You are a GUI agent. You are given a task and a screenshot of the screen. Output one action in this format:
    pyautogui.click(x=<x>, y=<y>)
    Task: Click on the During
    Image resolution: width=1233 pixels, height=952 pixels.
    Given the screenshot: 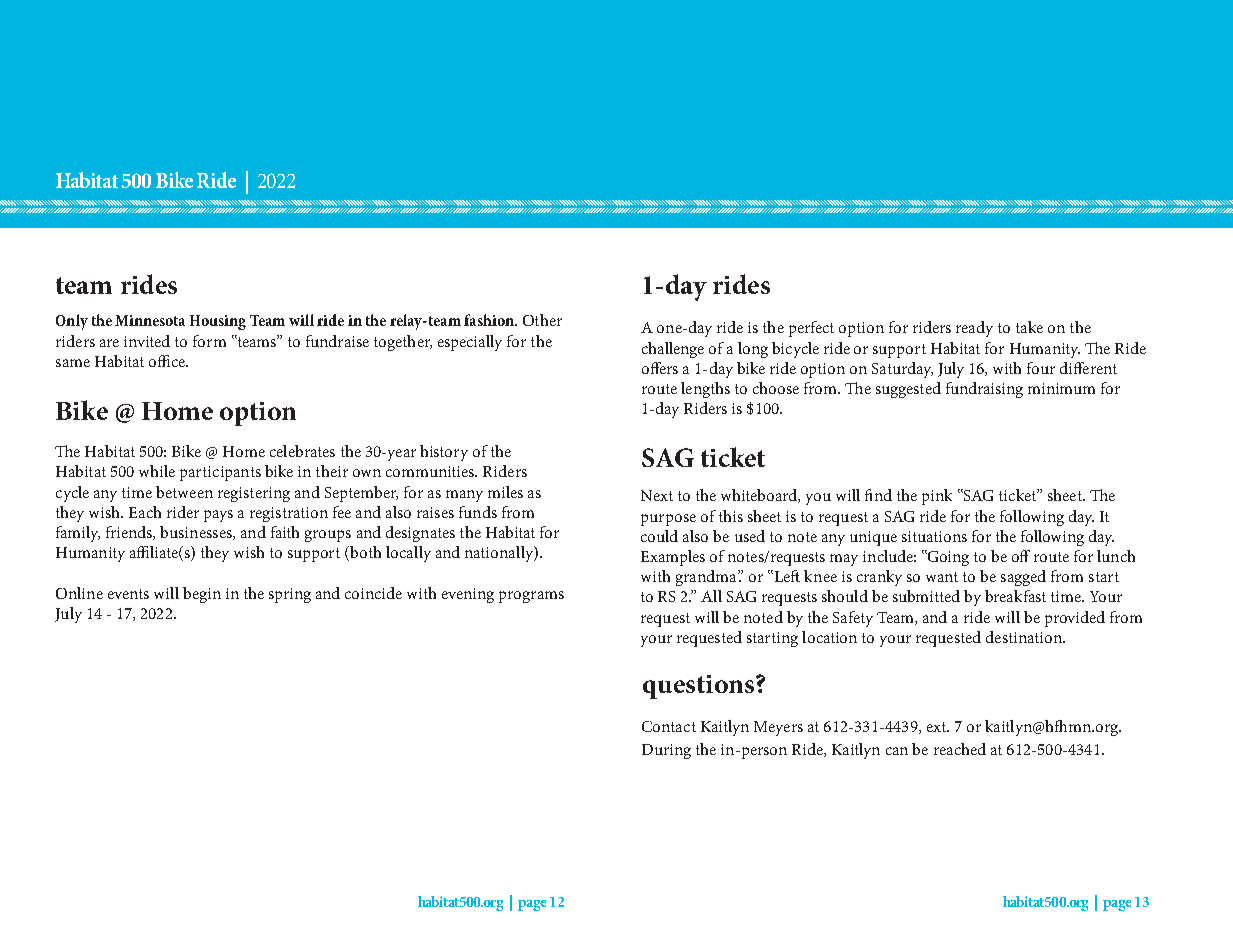 What is the action you would take?
    pyautogui.click(x=666, y=751)
